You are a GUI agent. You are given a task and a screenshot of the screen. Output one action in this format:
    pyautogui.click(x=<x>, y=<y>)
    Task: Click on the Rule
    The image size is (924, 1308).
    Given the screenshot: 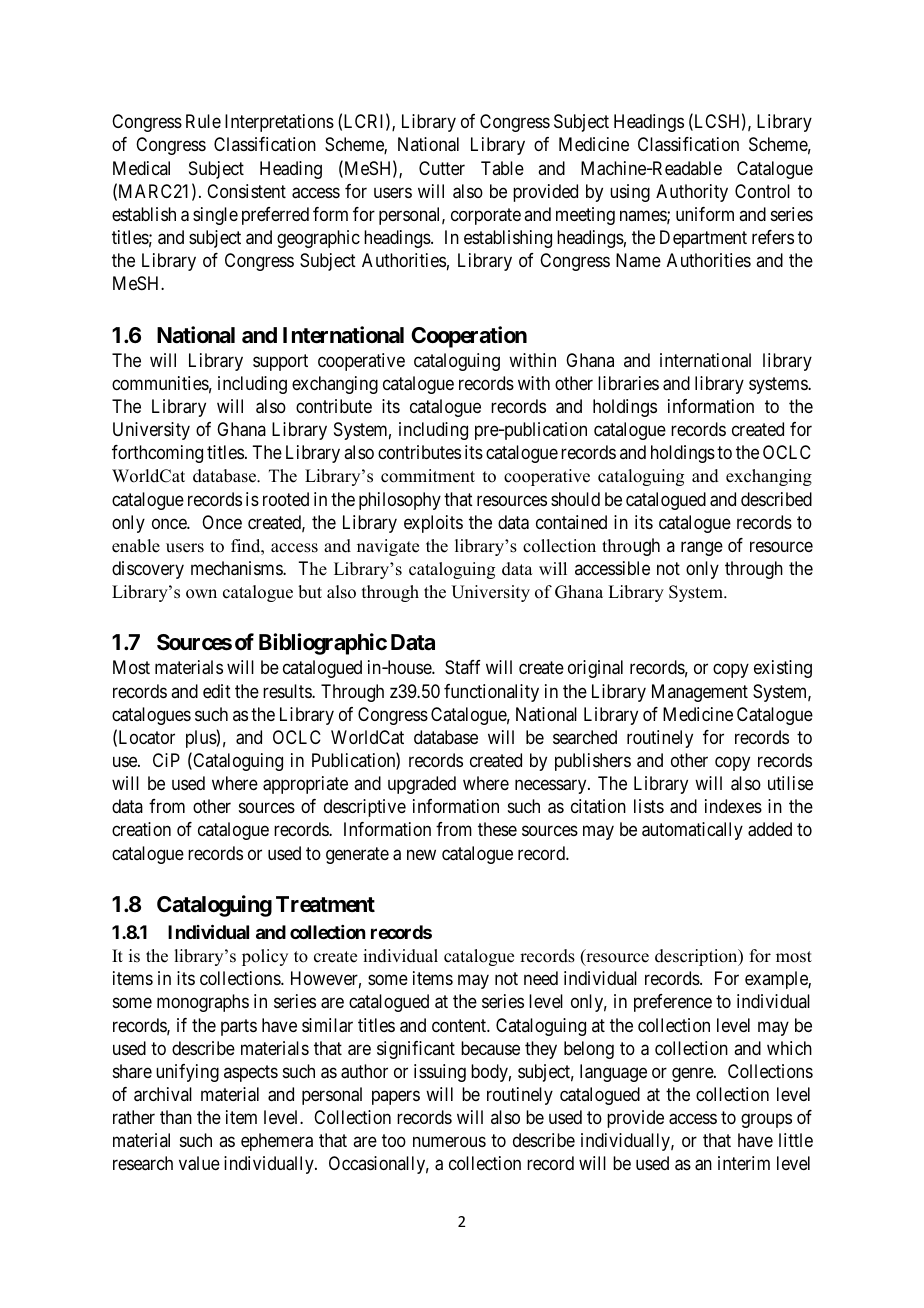 What is the action you would take?
    pyautogui.click(x=203, y=121)
